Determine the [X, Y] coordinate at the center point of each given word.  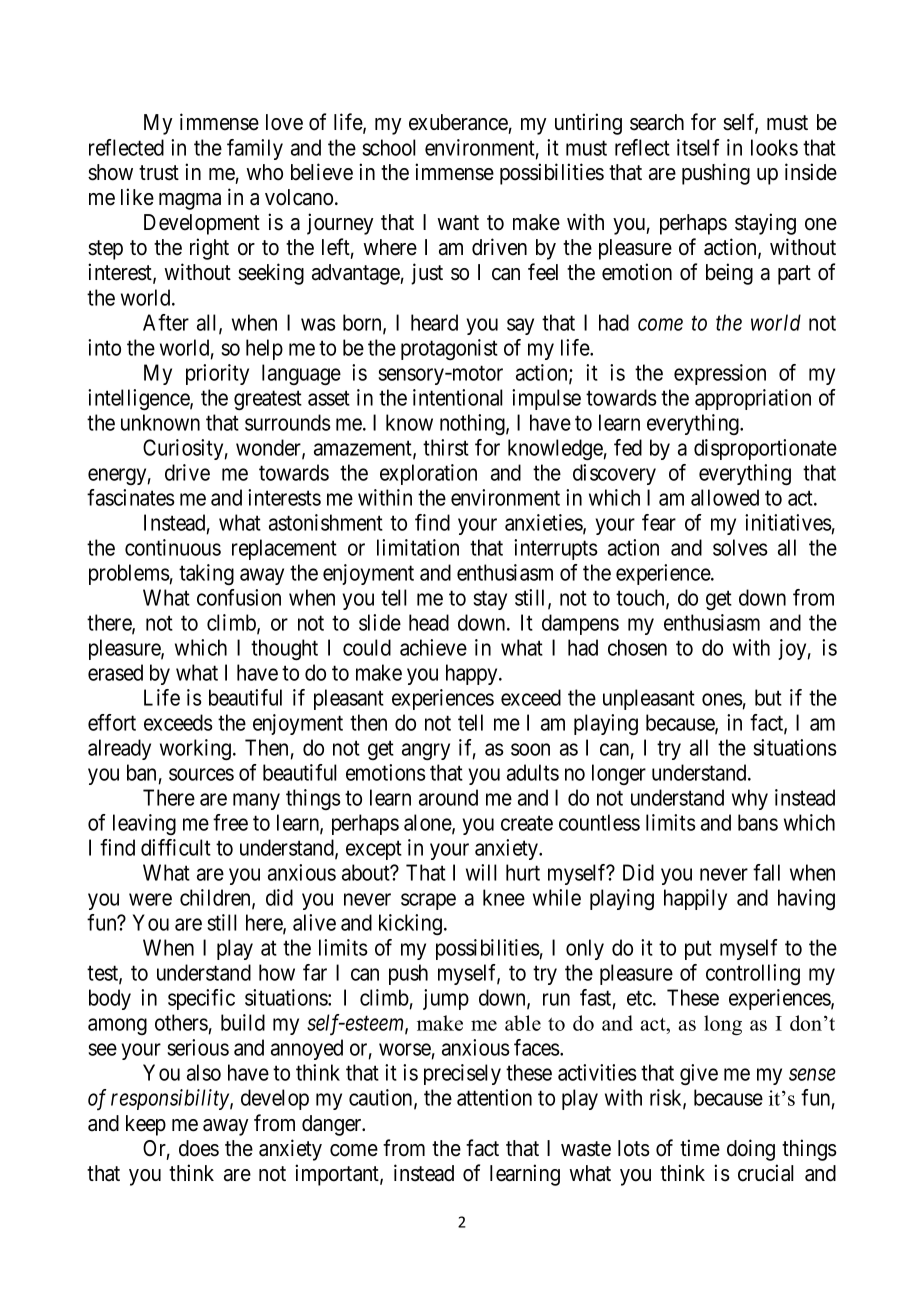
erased [115, 672]
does [199, 1148]
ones [722, 699]
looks [774, 147]
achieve [433, 647]
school [389, 147]
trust [159, 173]
